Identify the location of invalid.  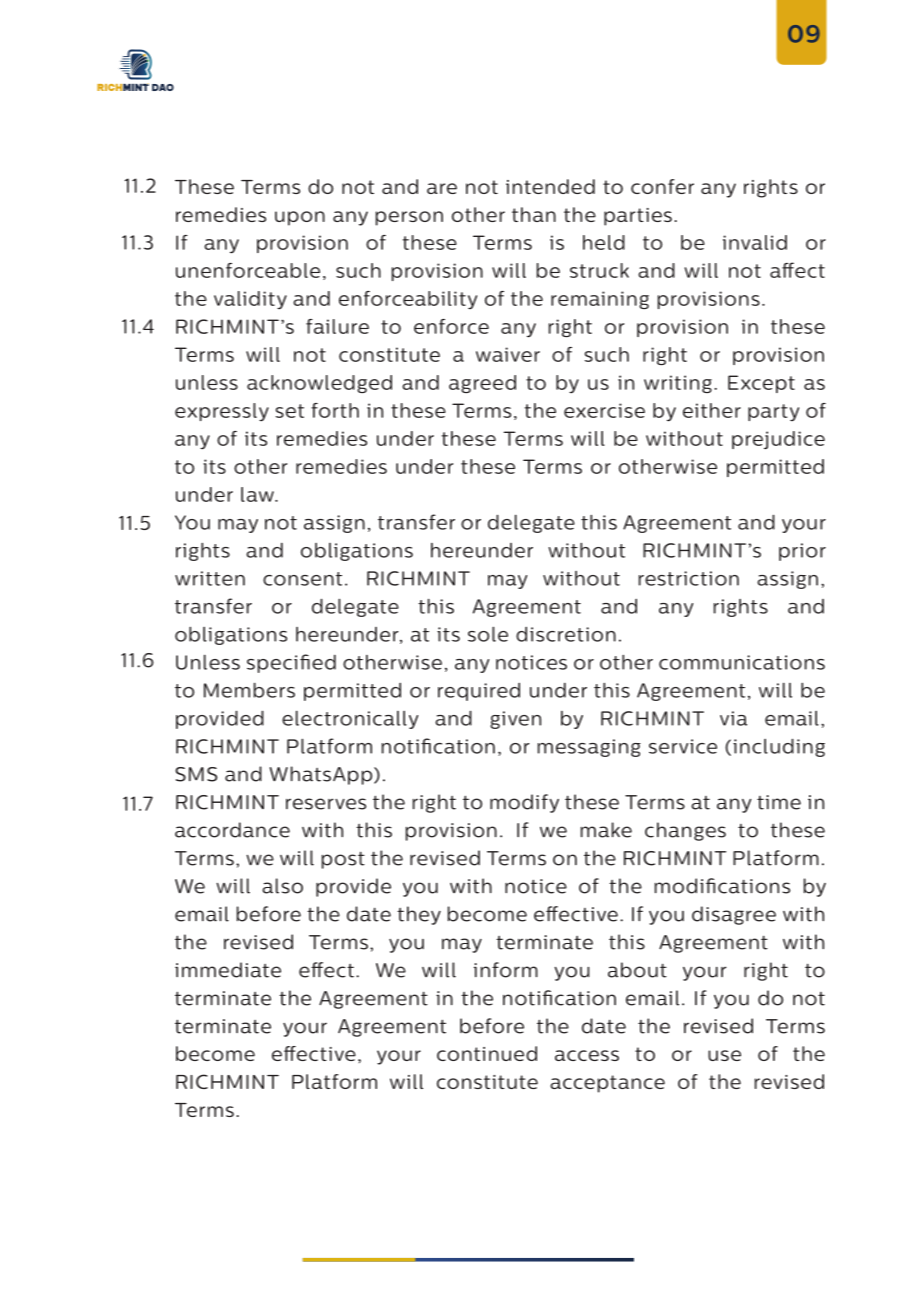
(755, 242).
